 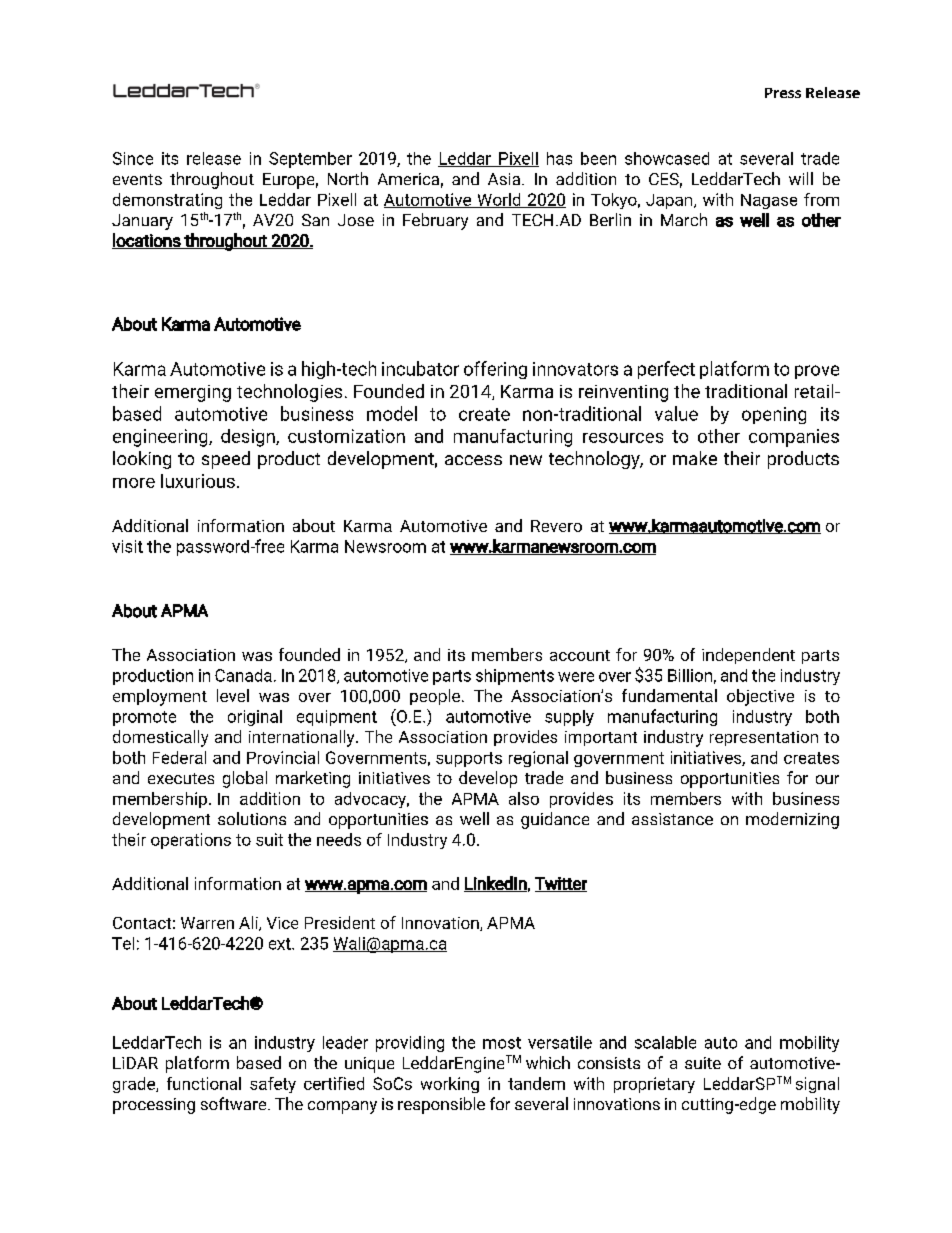 I want to click on emerging, so click(x=193, y=393).
